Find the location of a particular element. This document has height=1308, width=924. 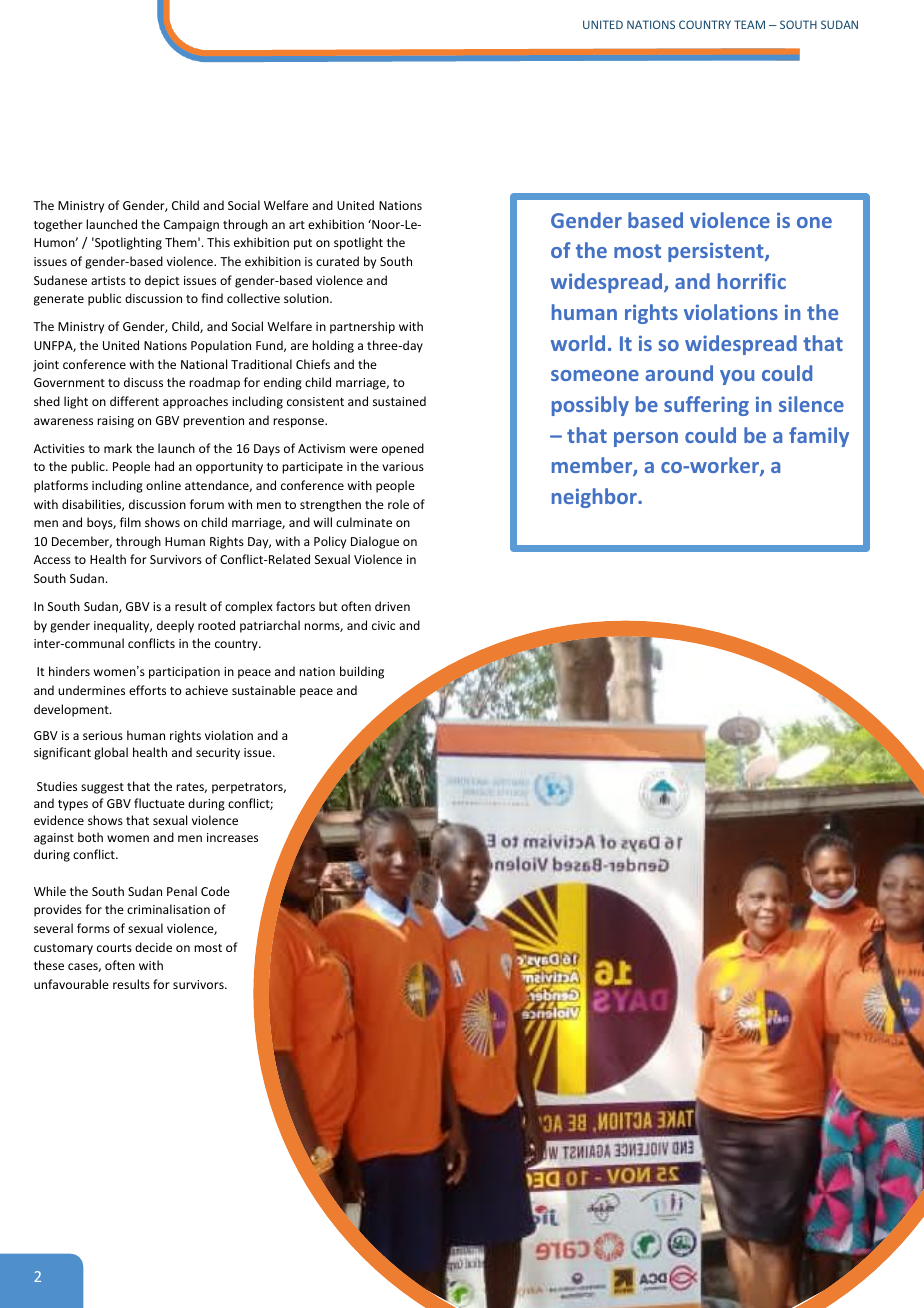

building is located at coordinates (362, 672).
